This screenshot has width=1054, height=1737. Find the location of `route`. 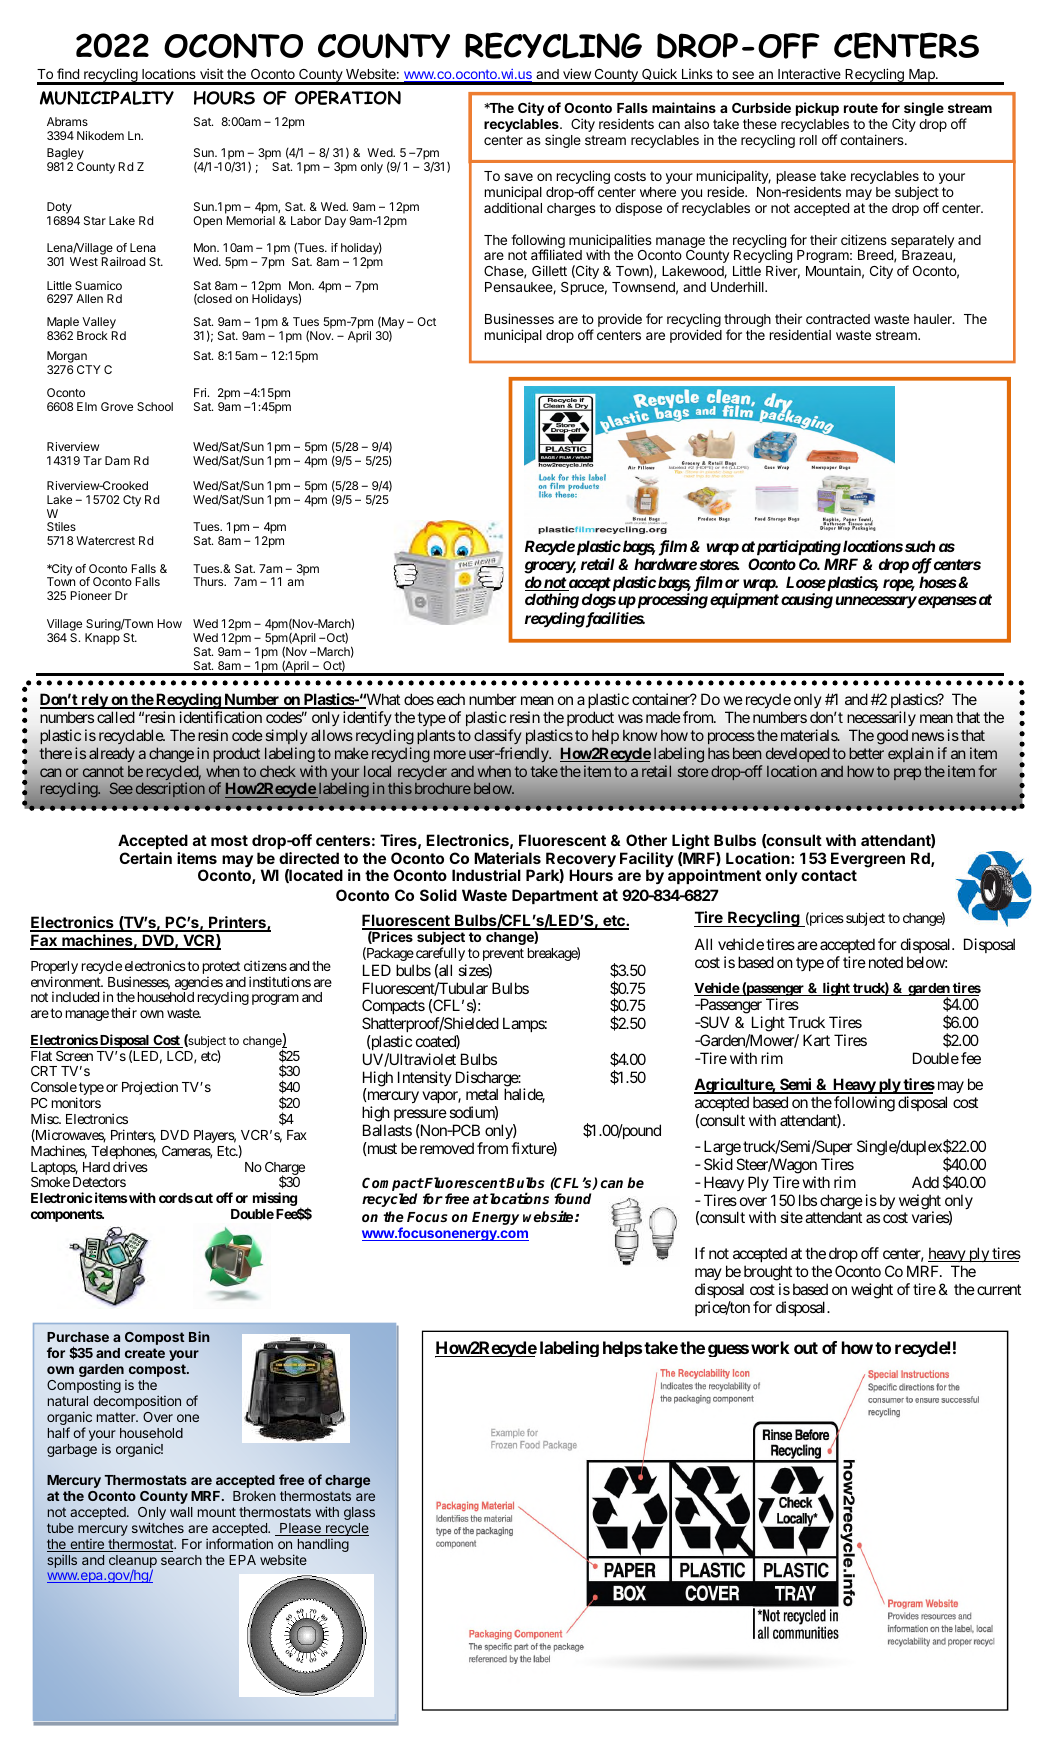

route is located at coordinates (861, 108).
